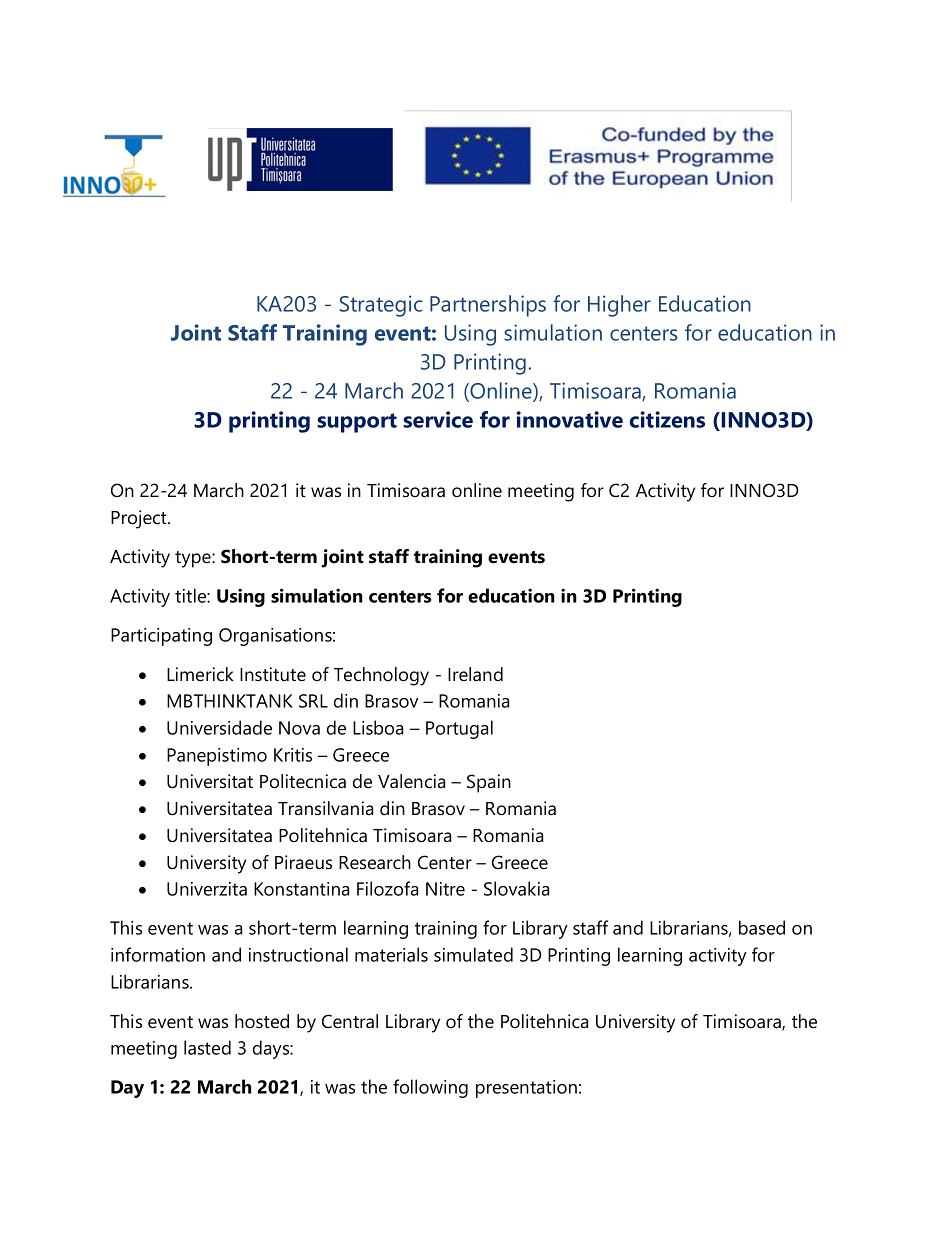  Describe the element at coordinates (207, 1047) in the image. I see `lasted` at that location.
